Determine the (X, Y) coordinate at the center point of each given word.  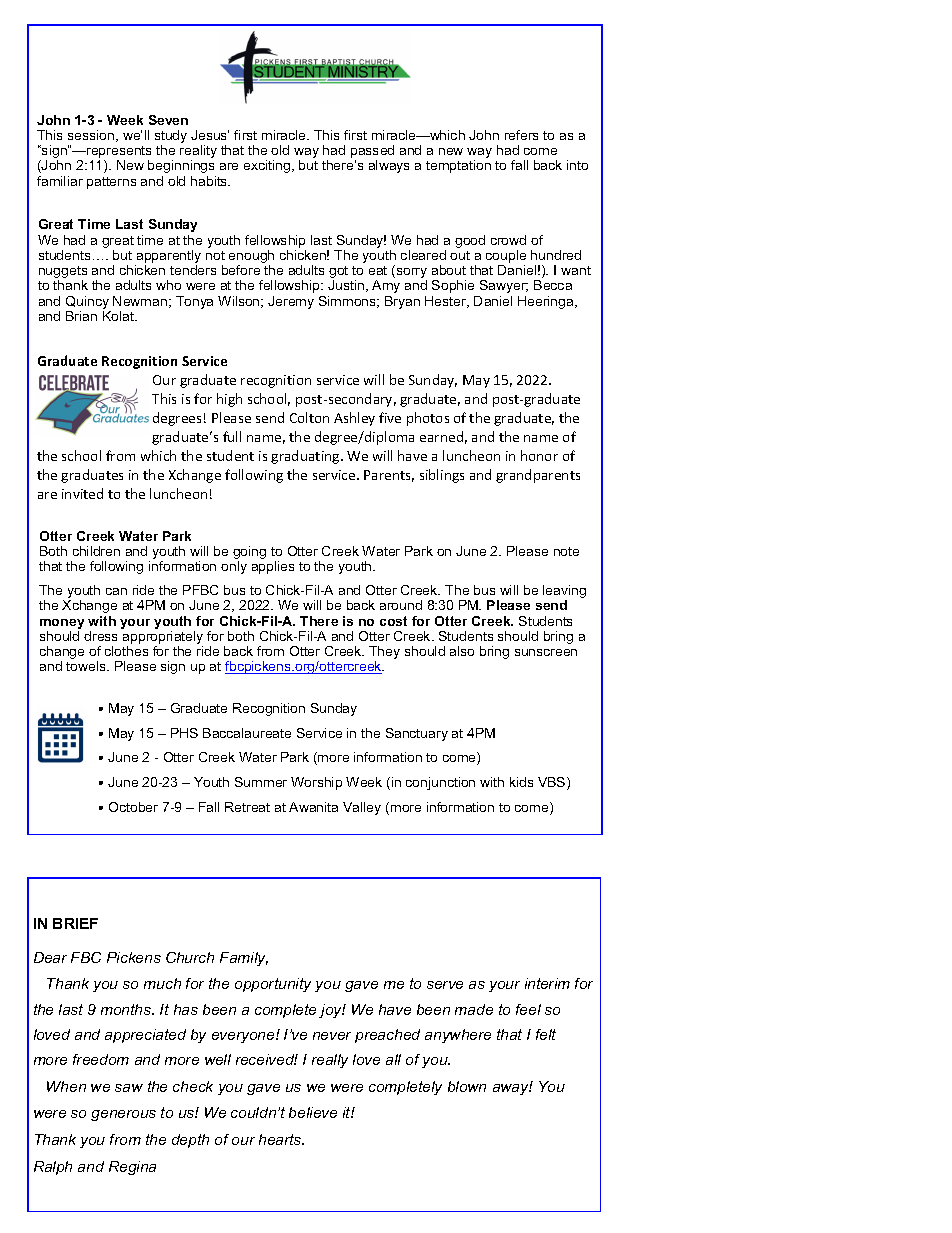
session (92, 136)
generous (123, 1115)
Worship (316, 783)
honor (539, 455)
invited (82, 493)
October (133, 807)
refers (521, 135)
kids (521, 782)
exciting (268, 166)
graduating (306, 457)
